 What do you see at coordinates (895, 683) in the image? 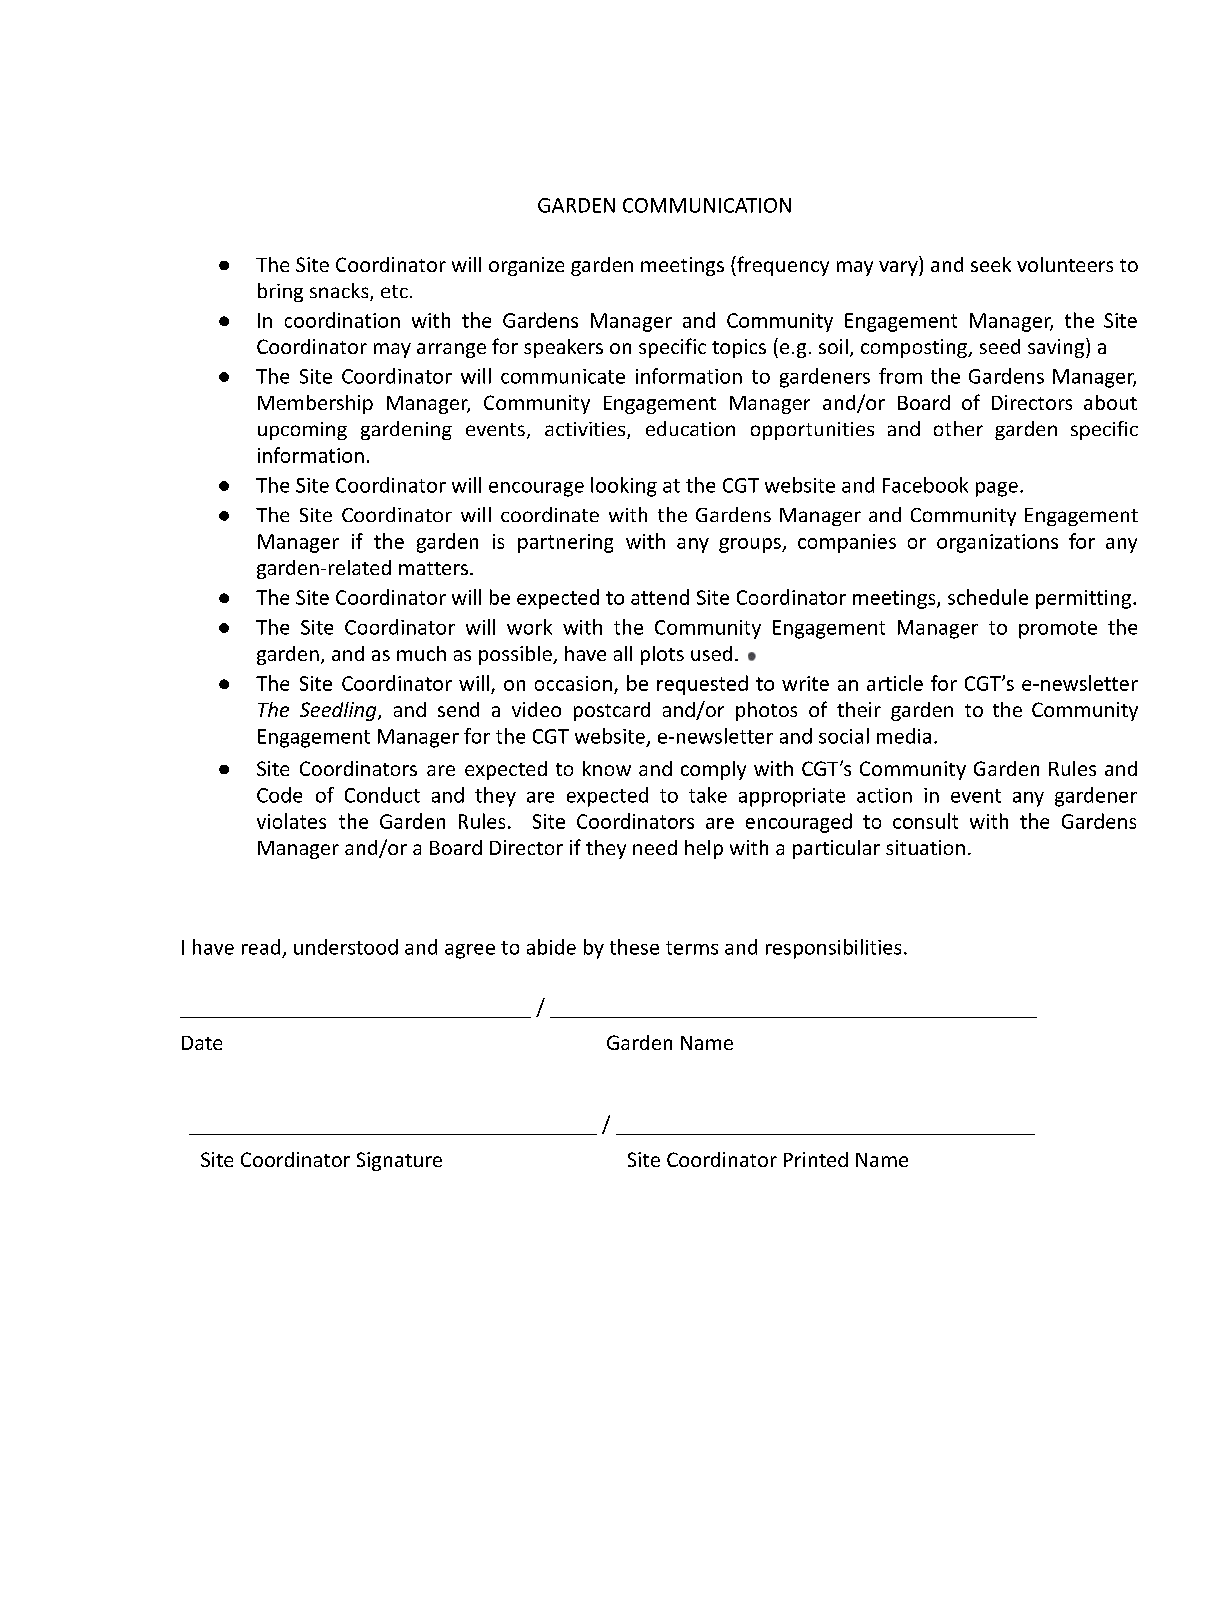
I see `article` at bounding box center [895, 683].
